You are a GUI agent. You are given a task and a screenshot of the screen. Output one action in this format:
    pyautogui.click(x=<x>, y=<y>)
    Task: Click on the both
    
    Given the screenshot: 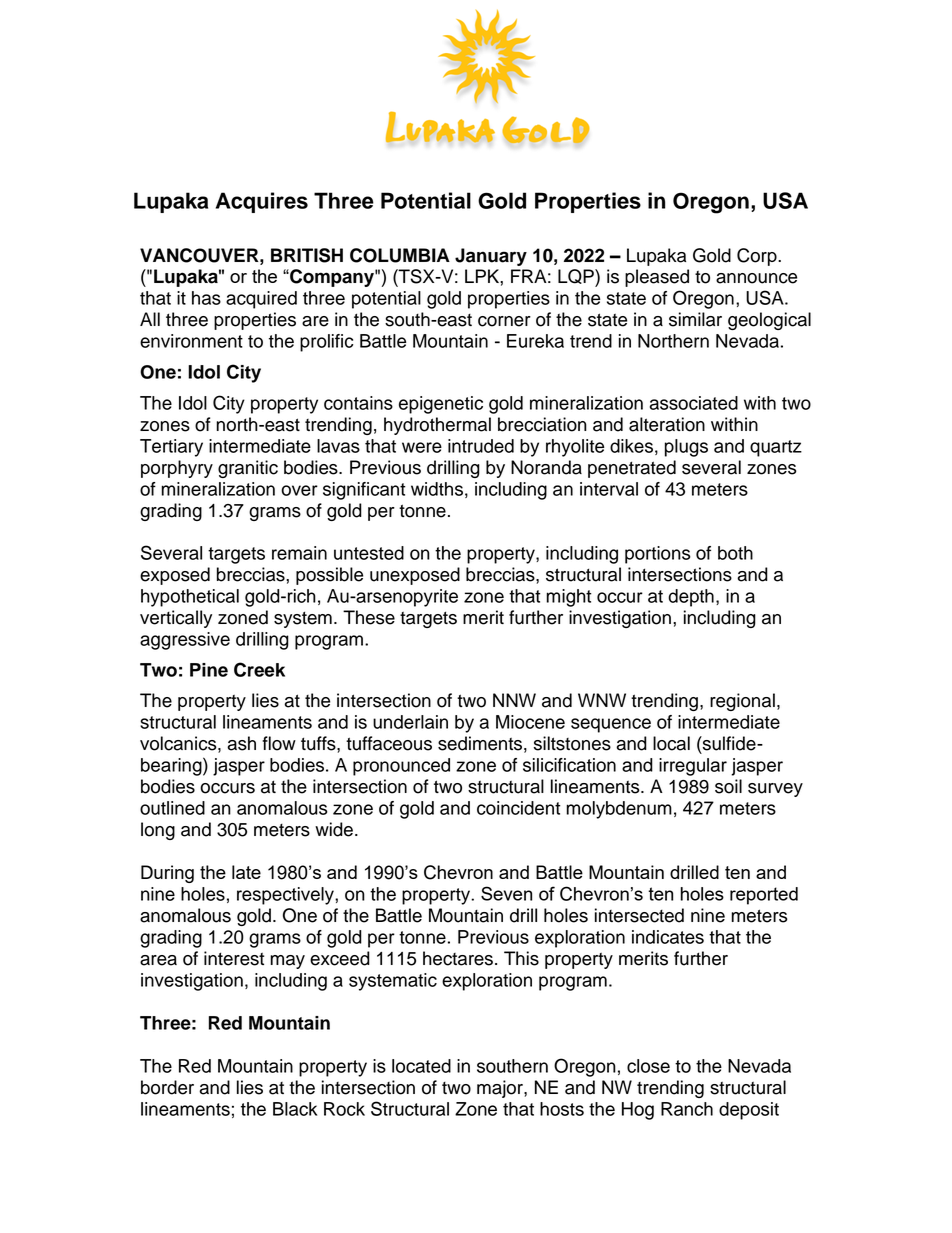 What is the action you would take?
    pyautogui.click(x=735, y=553)
